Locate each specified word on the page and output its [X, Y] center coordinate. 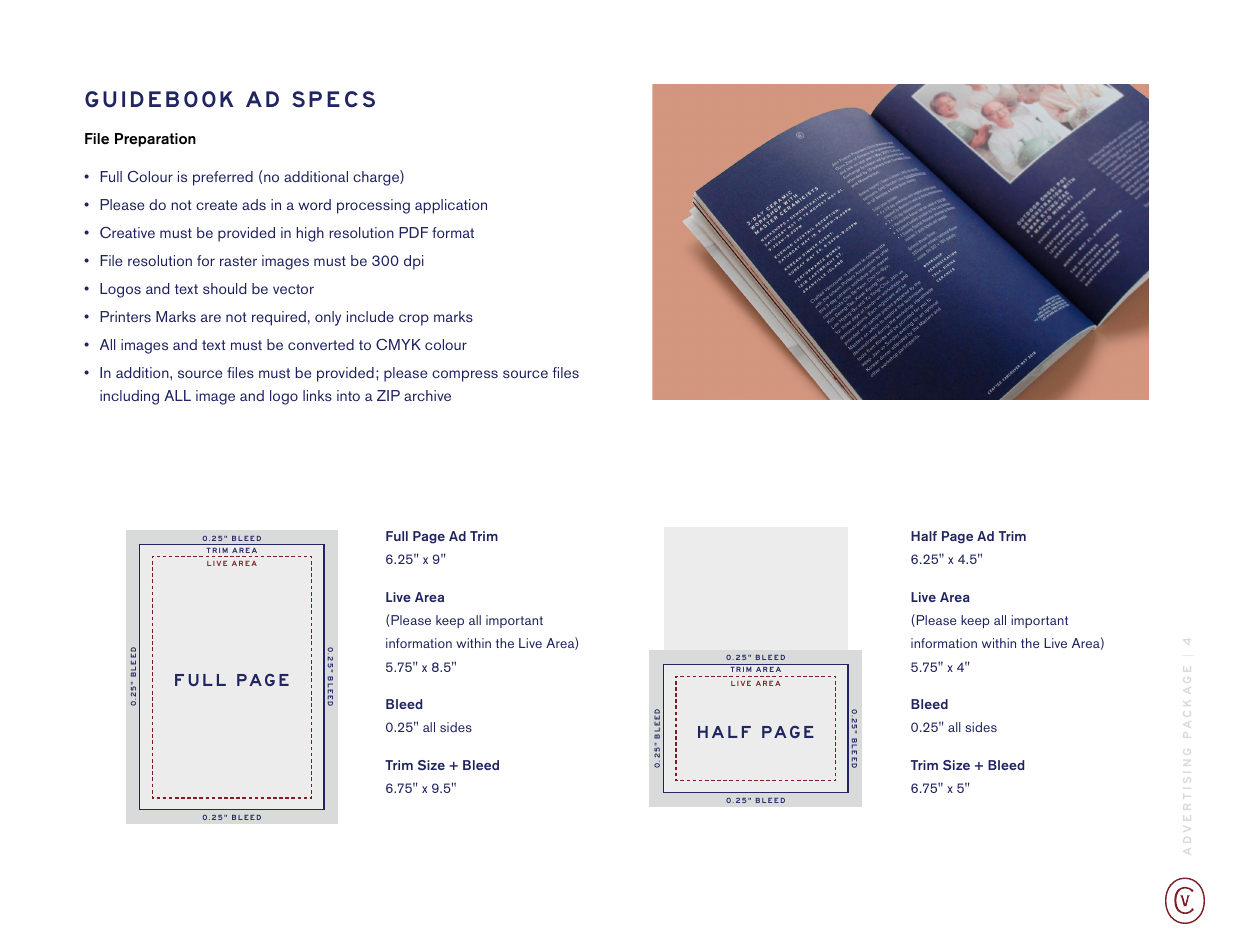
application [451, 206]
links [317, 395]
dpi [414, 262]
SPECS [333, 99]
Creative [127, 232]
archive [427, 395]
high [310, 234]
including [129, 397]
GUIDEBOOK [159, 99]
